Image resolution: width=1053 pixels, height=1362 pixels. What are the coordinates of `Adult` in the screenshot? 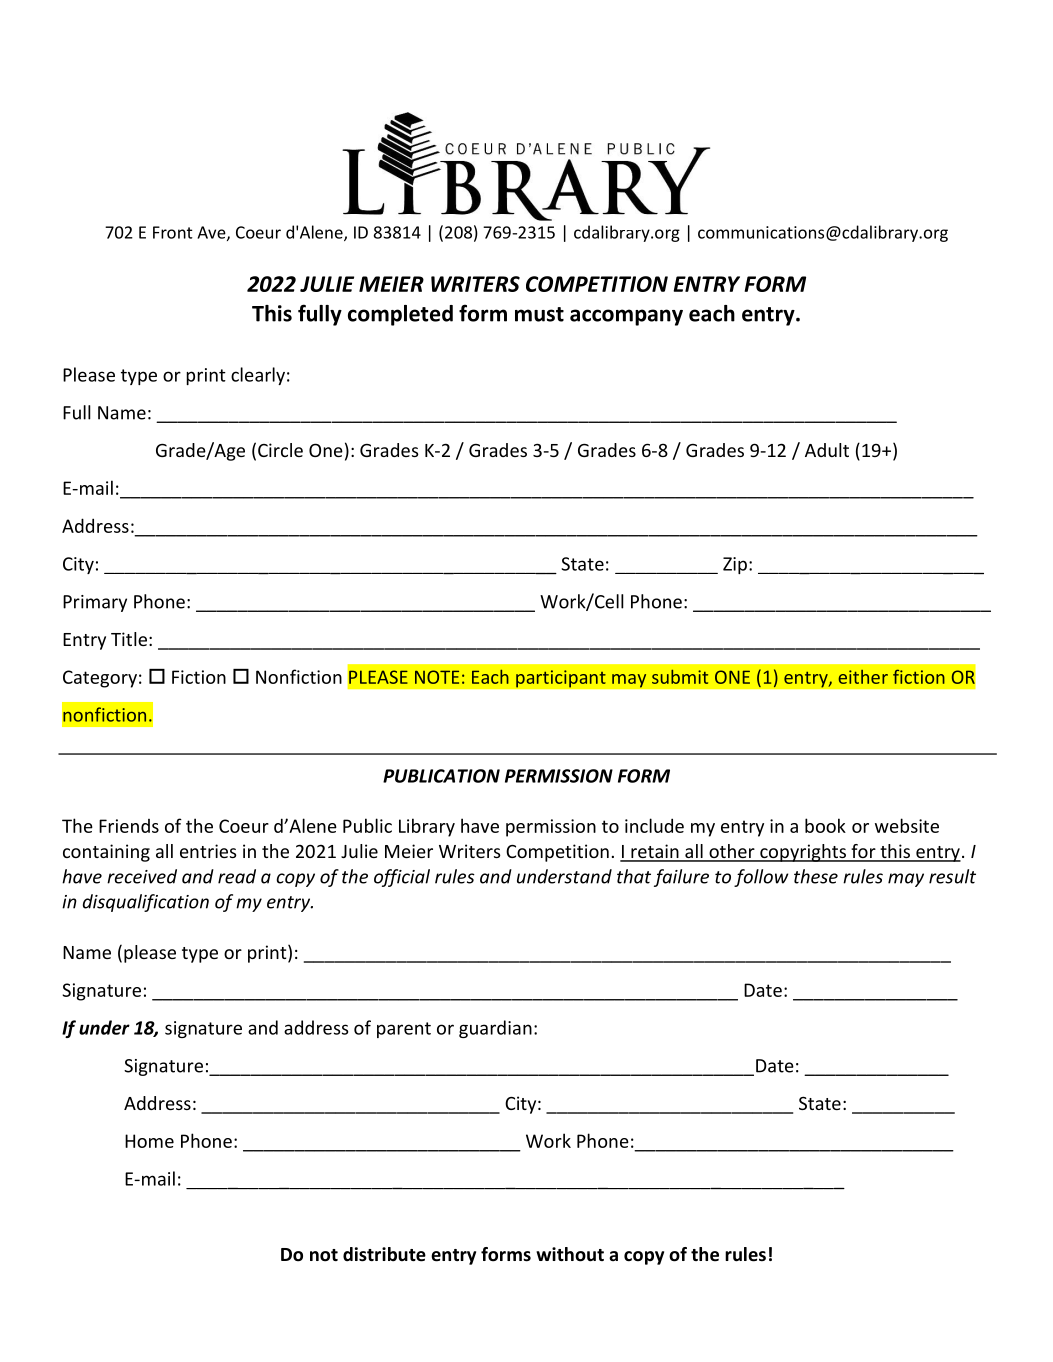 It's located at (827, 450).
